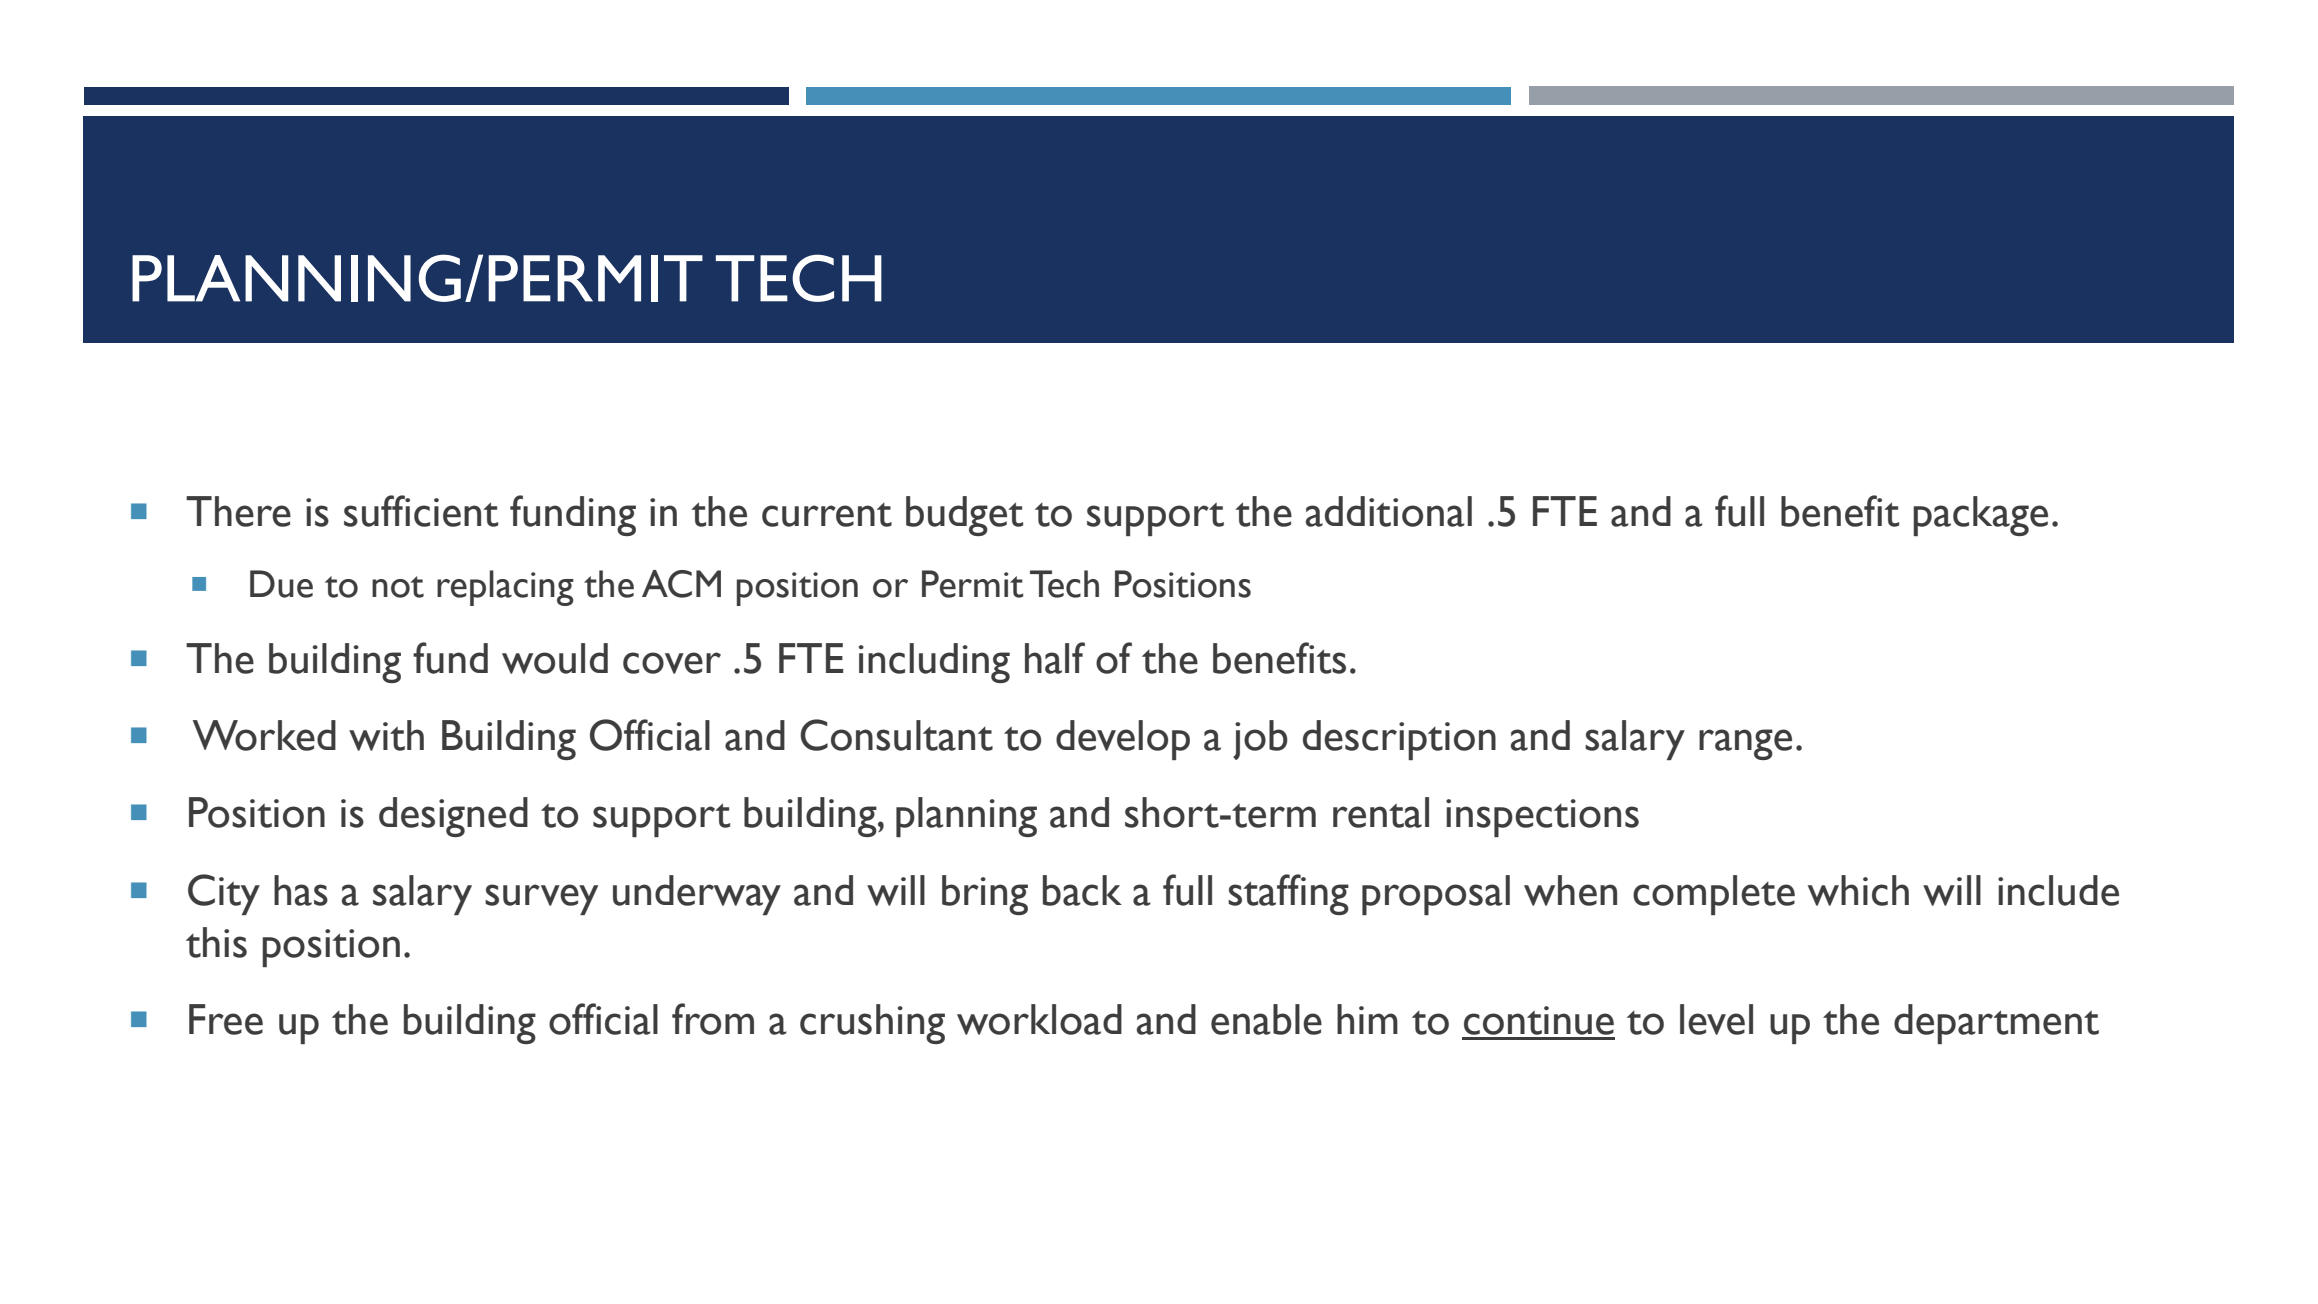 This page has height=1304, width=2318. Describe the element at coordinates (964, 516) in the page. I see `budget` at that location.
